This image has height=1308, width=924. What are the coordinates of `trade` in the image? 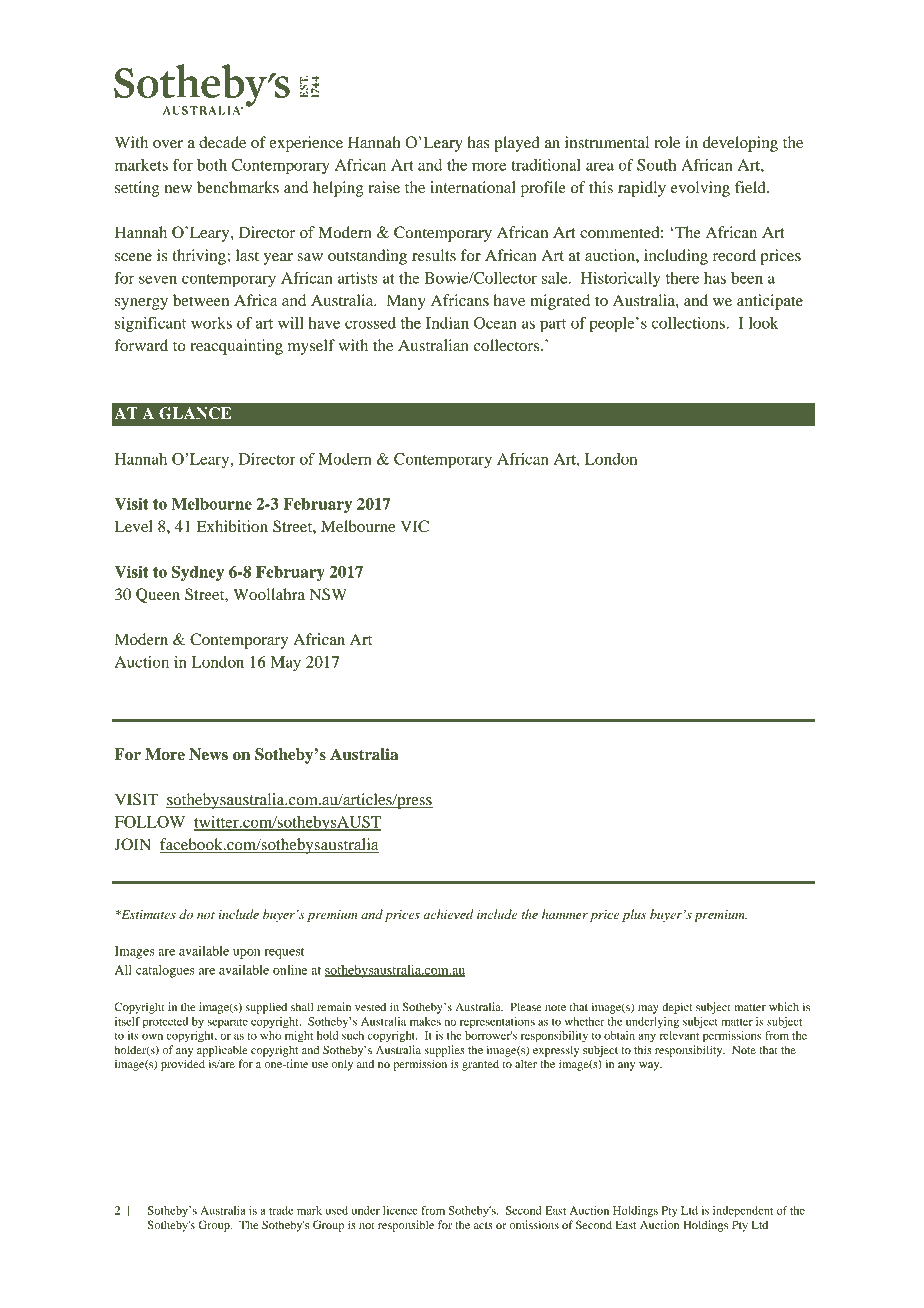 It's located at (281, 1210).
